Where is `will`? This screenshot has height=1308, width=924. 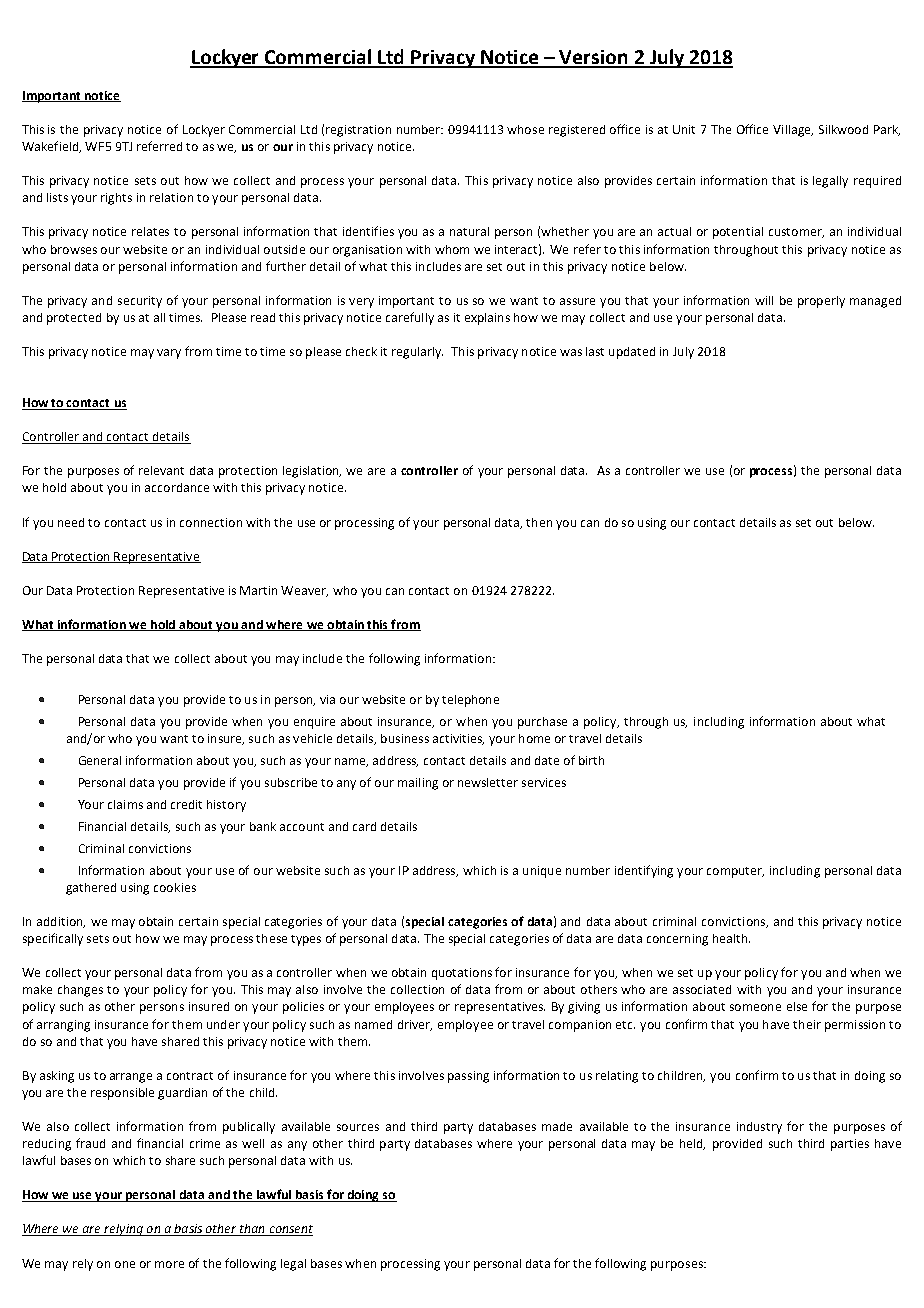 will is located at coordinates (764, 300).
